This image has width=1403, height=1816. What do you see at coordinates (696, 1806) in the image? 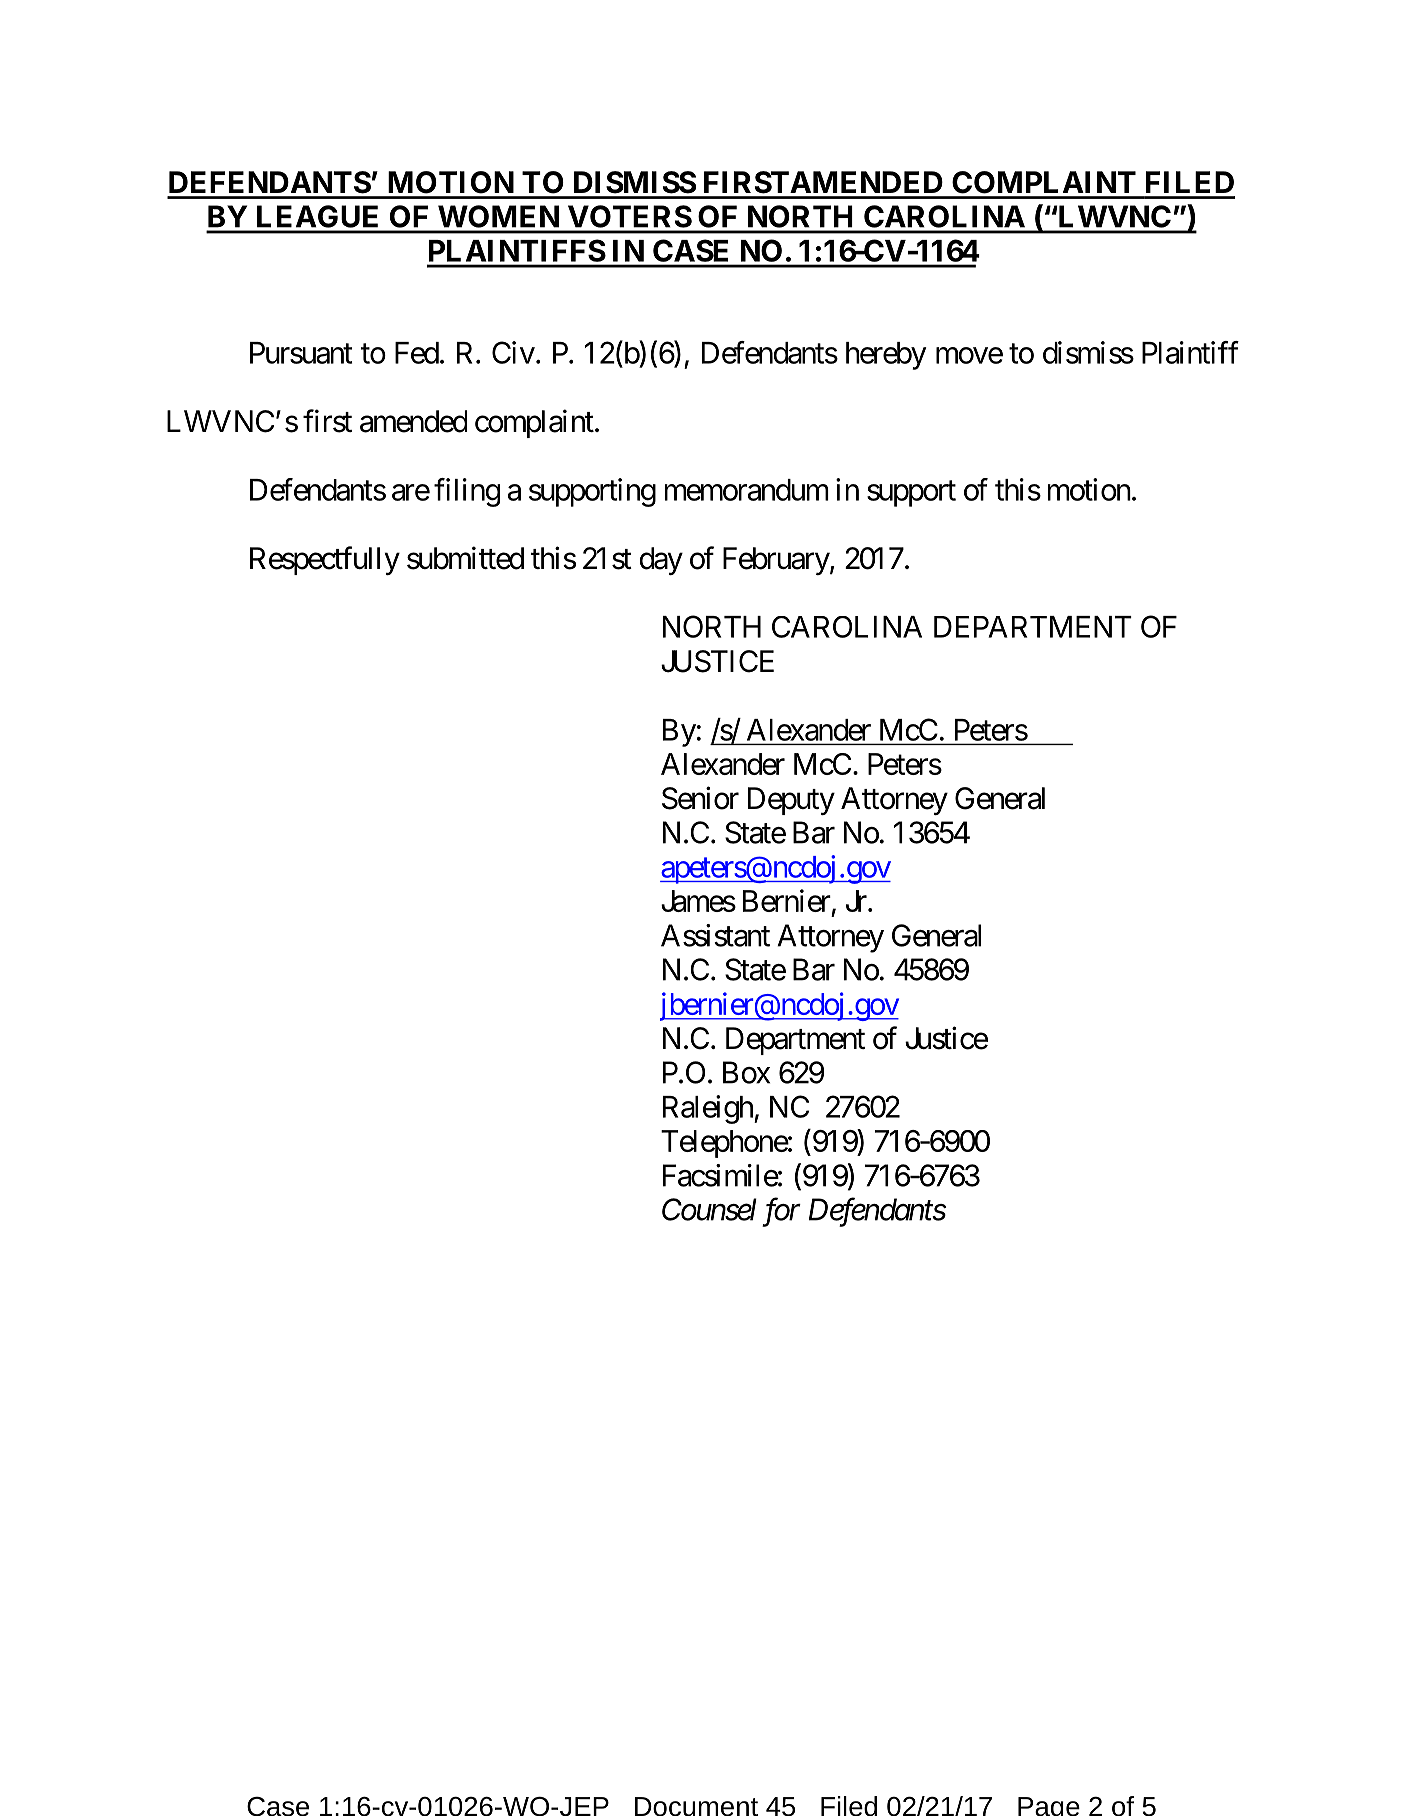
I see `Document` at bounding box center [696, 1806].
